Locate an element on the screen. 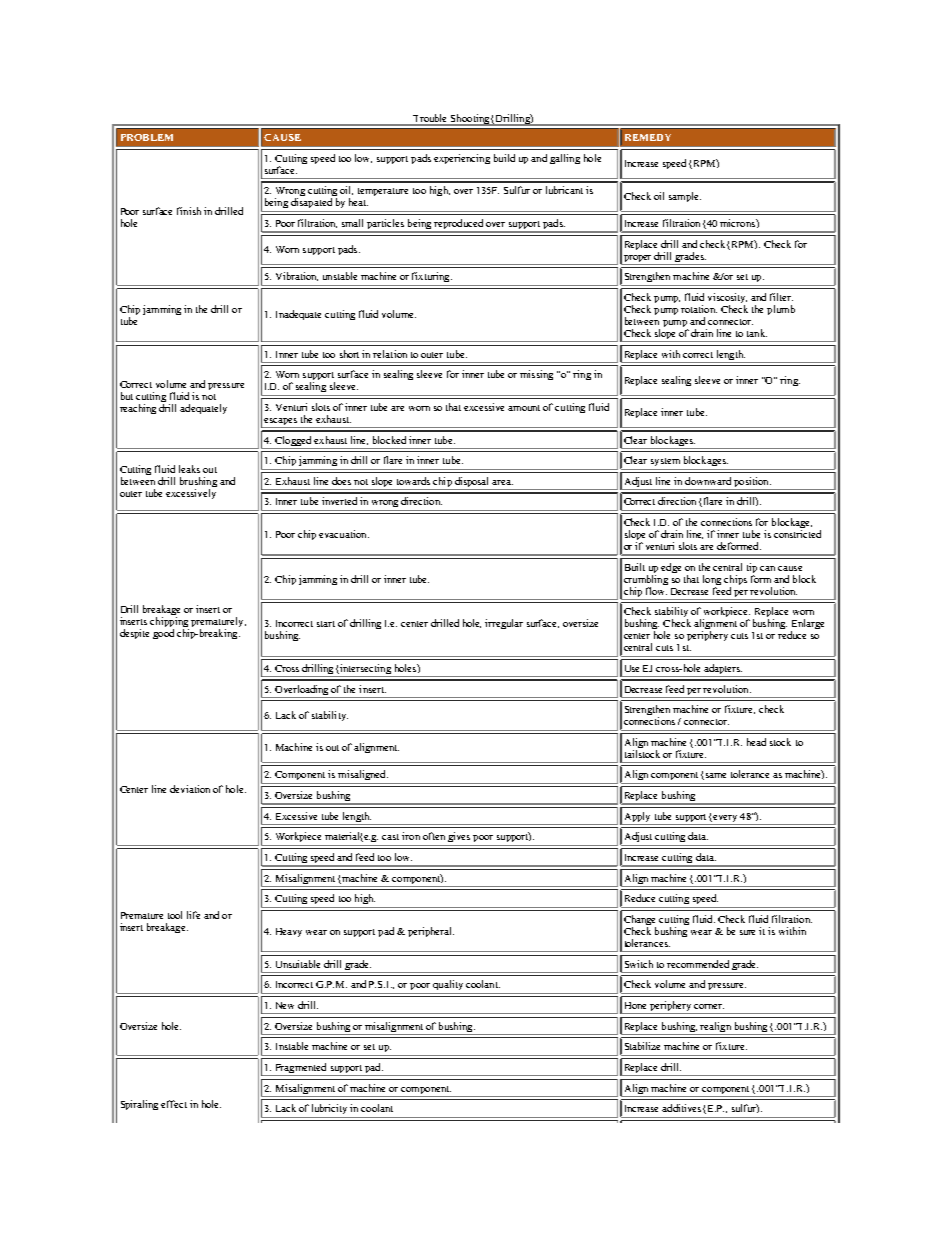 The height and width of the screenshot is (1233, 952). good is located at coordinates (163, 634).
